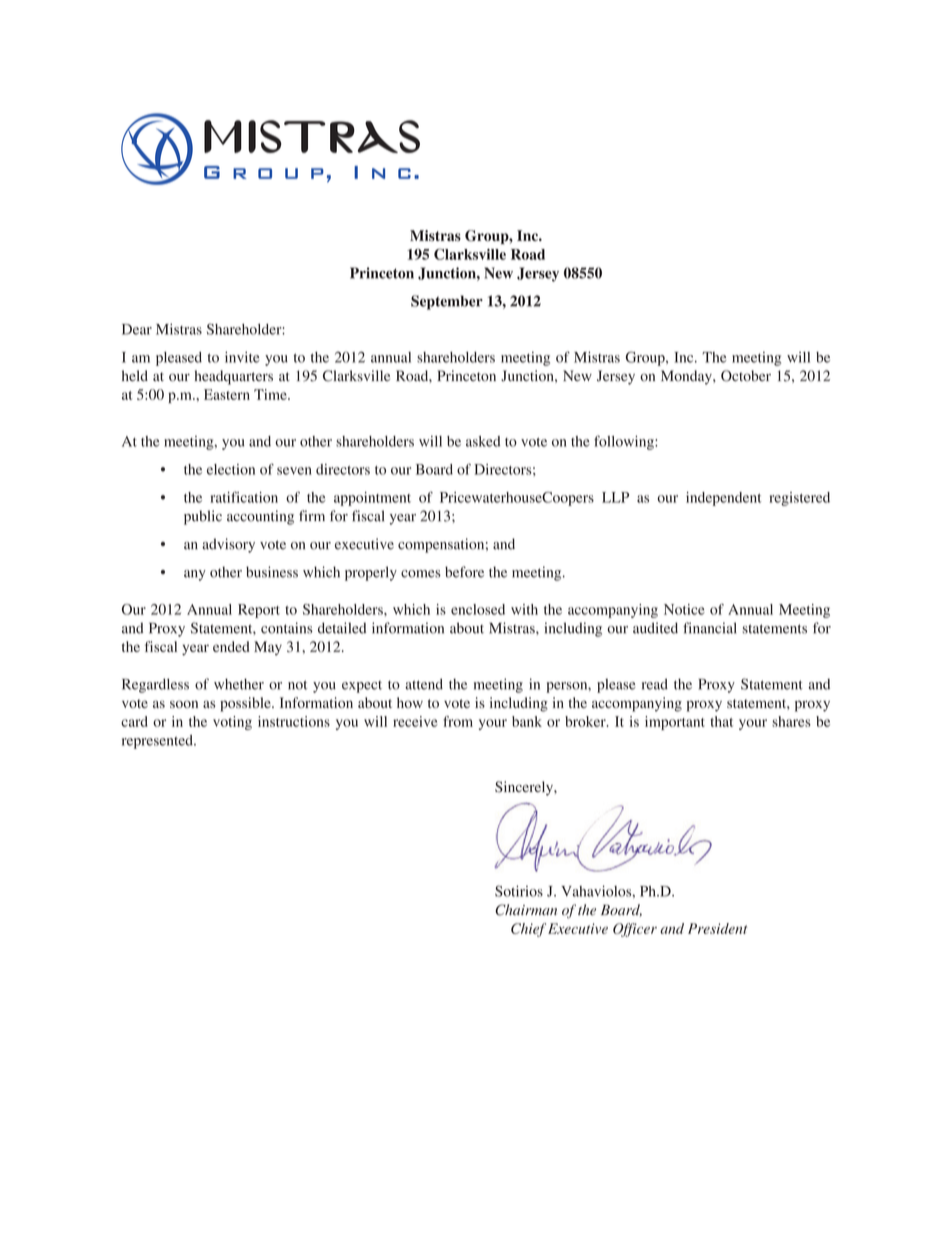 Image resolution: width=952 pixels, height=1233 pixels. I want to click on Dear, so click(137, 329).
